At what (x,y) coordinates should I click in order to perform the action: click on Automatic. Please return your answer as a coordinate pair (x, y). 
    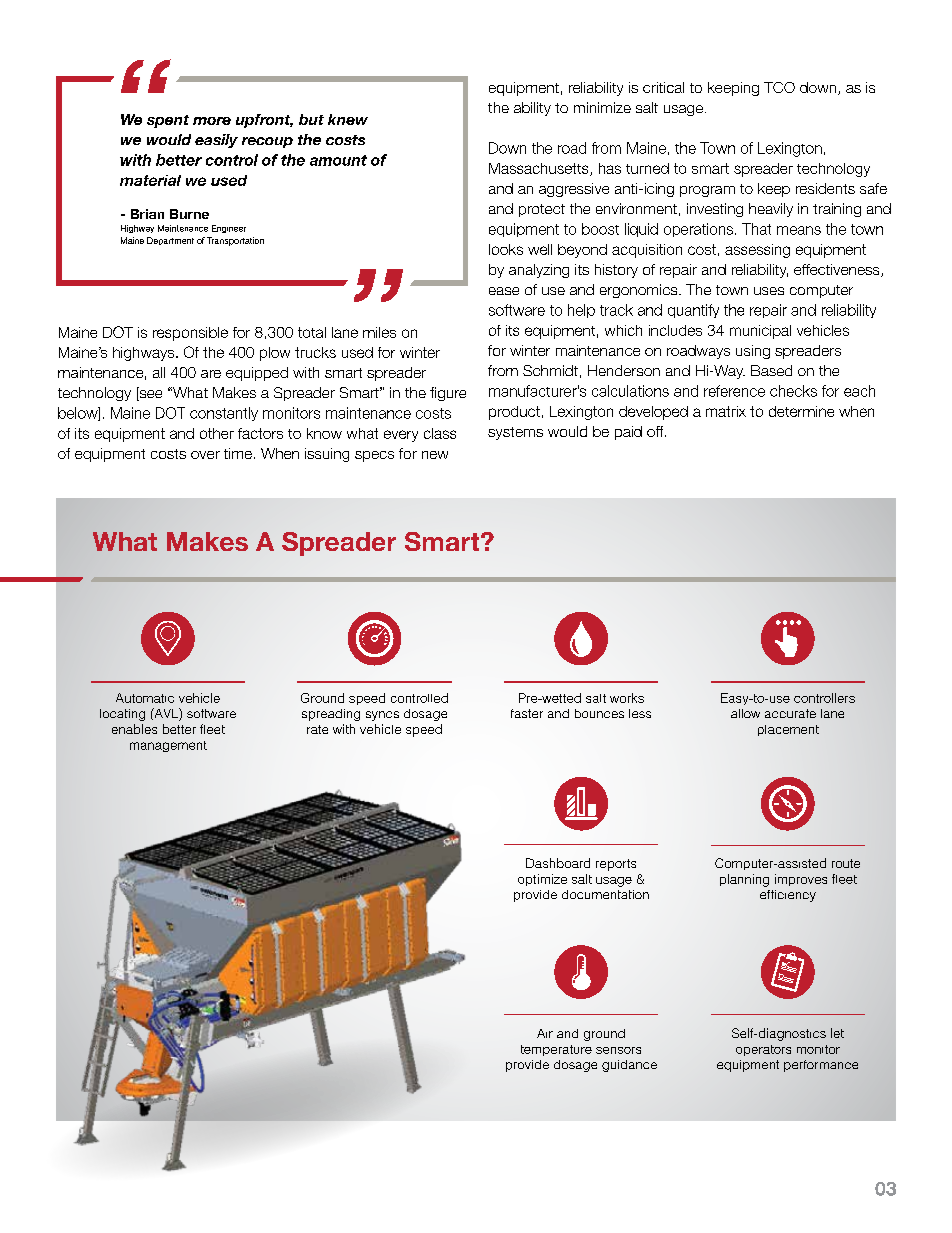
    Looking at the image, I should click on (145, 698).
